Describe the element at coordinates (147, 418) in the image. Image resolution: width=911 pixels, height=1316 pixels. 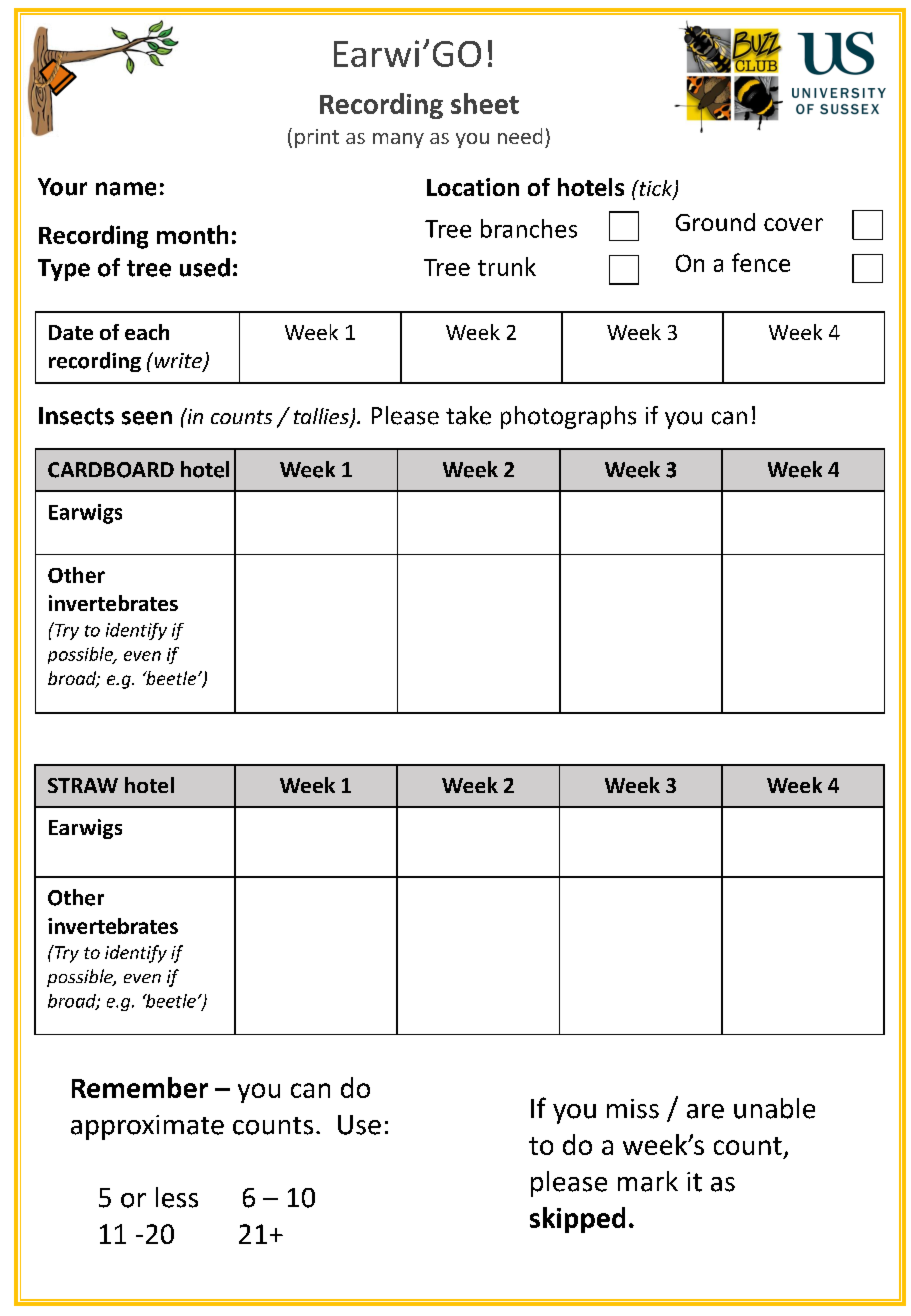
I see `seen` at that location.
